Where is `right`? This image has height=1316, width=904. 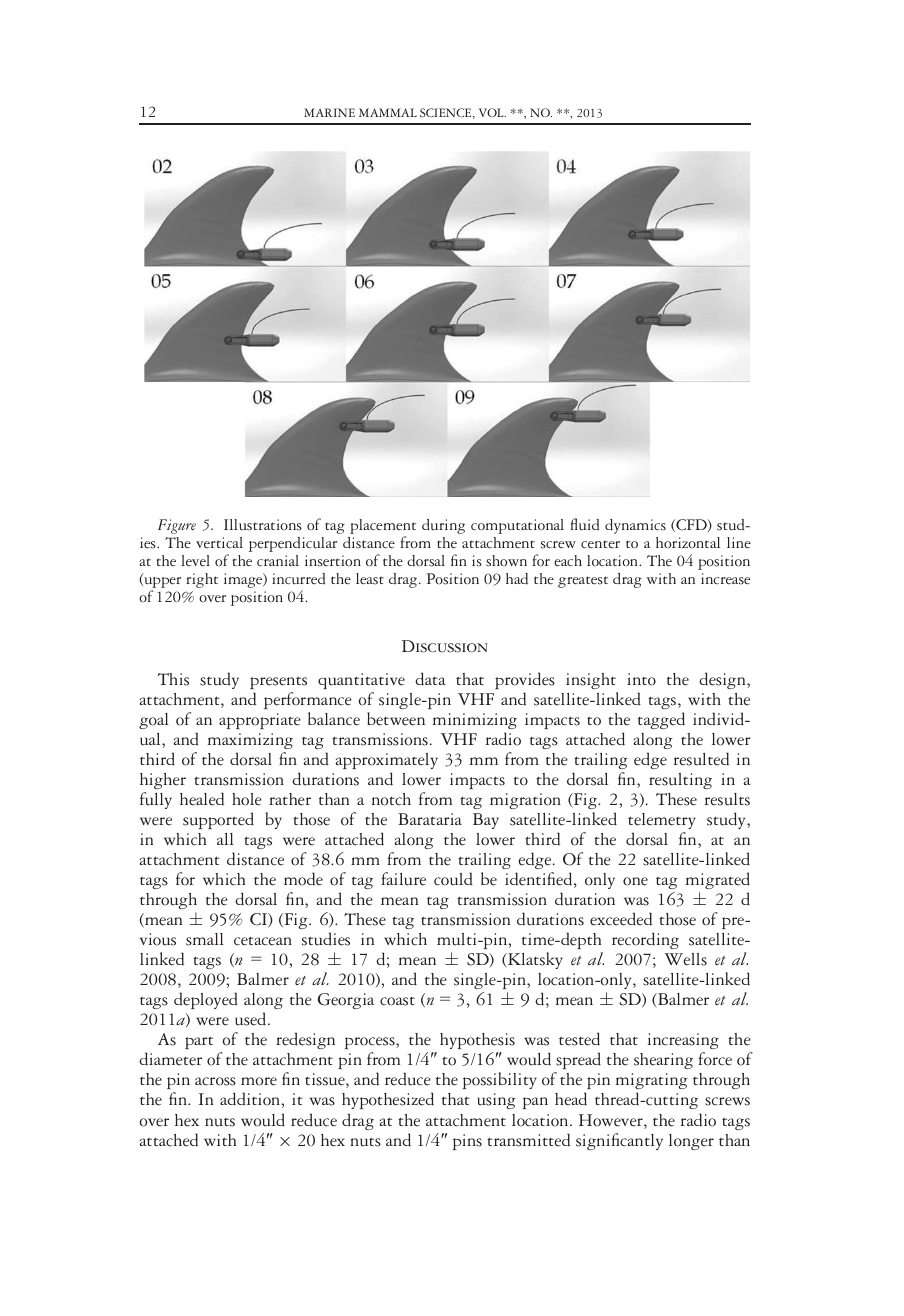
right is located at coordinates (202, 580).
